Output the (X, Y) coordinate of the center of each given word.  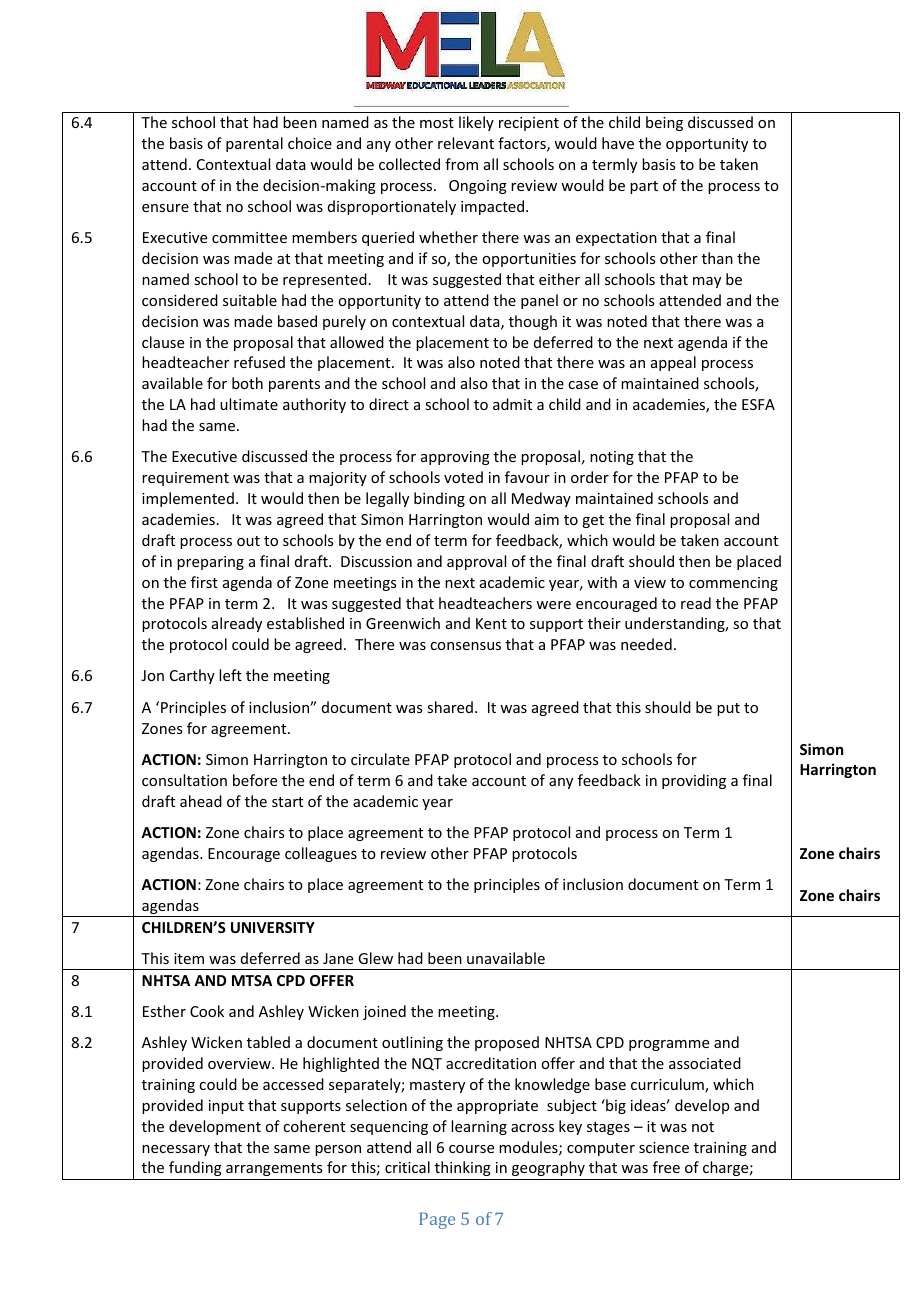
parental (254, 144)
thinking (463, 1168)
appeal (673, 363)
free (666, 1167)
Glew (375, 958)
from (461, 164)
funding (195, 1168)
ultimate (249, 404)
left (230, 675)
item (189, 958)
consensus (465, 646)
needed (646, 644)
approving (455, 458)
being (664, 123)
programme (669, 1045)
